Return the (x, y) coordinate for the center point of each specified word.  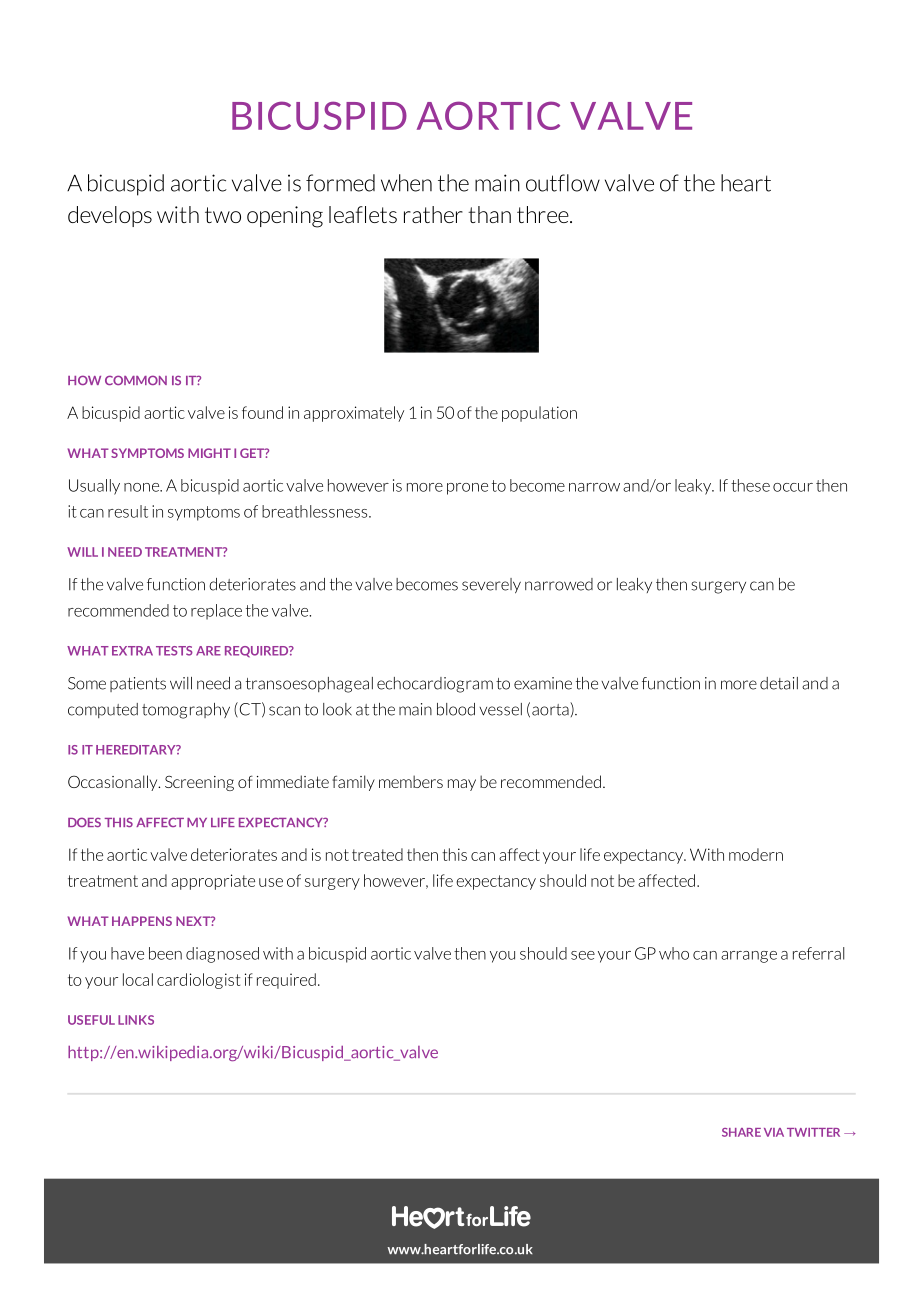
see (583, 955)
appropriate (213, 882)
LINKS (136, 1020)
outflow (563, 183)
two (223, 215)
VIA (774, 1132)
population (539, 414)
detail (779, 683)
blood (456, 709)
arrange (749, 957)
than (489, 214)
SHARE (741, 1132)
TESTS (174, 651)
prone (467, 489)
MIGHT (209, 453)
